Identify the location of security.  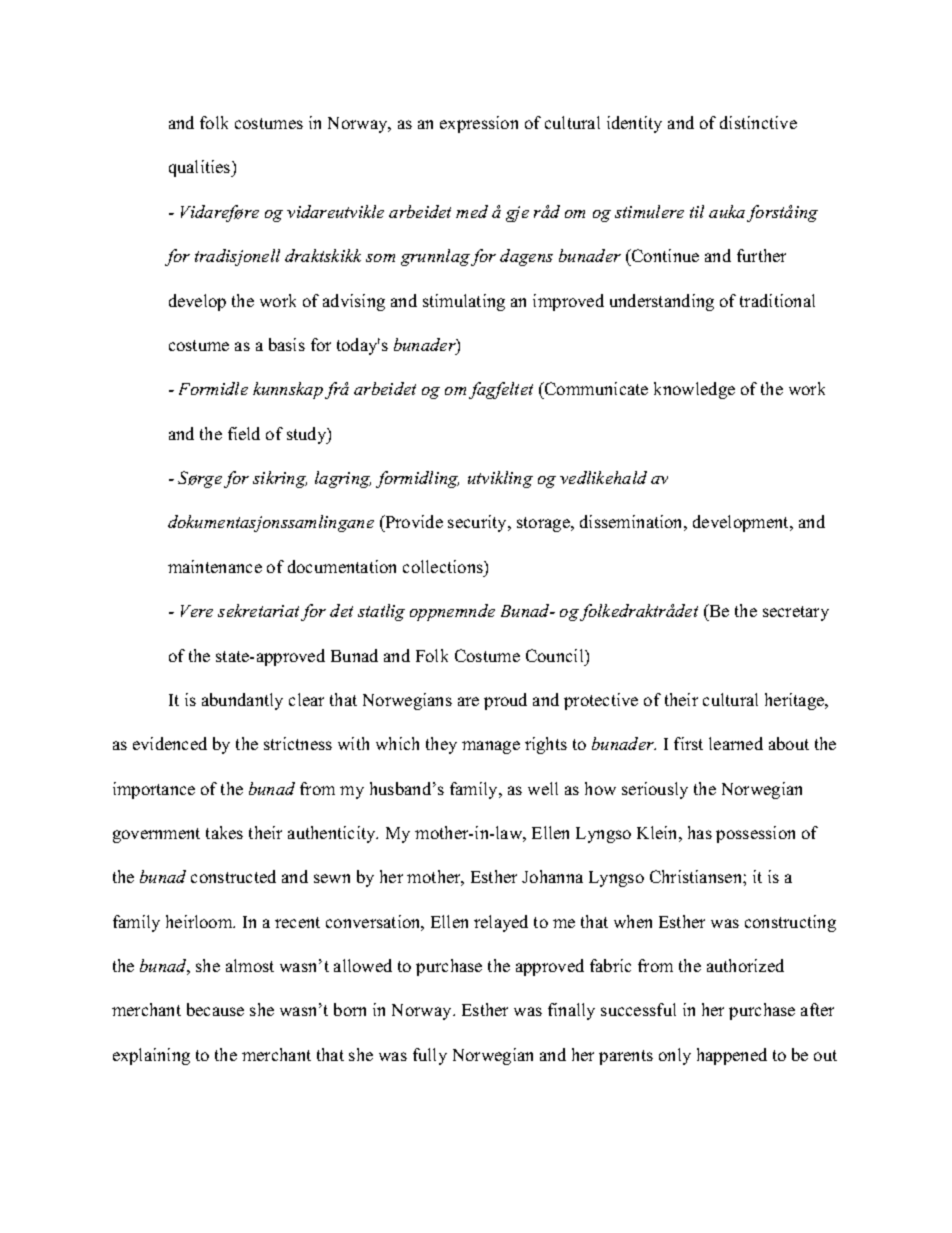
(478, 523).
